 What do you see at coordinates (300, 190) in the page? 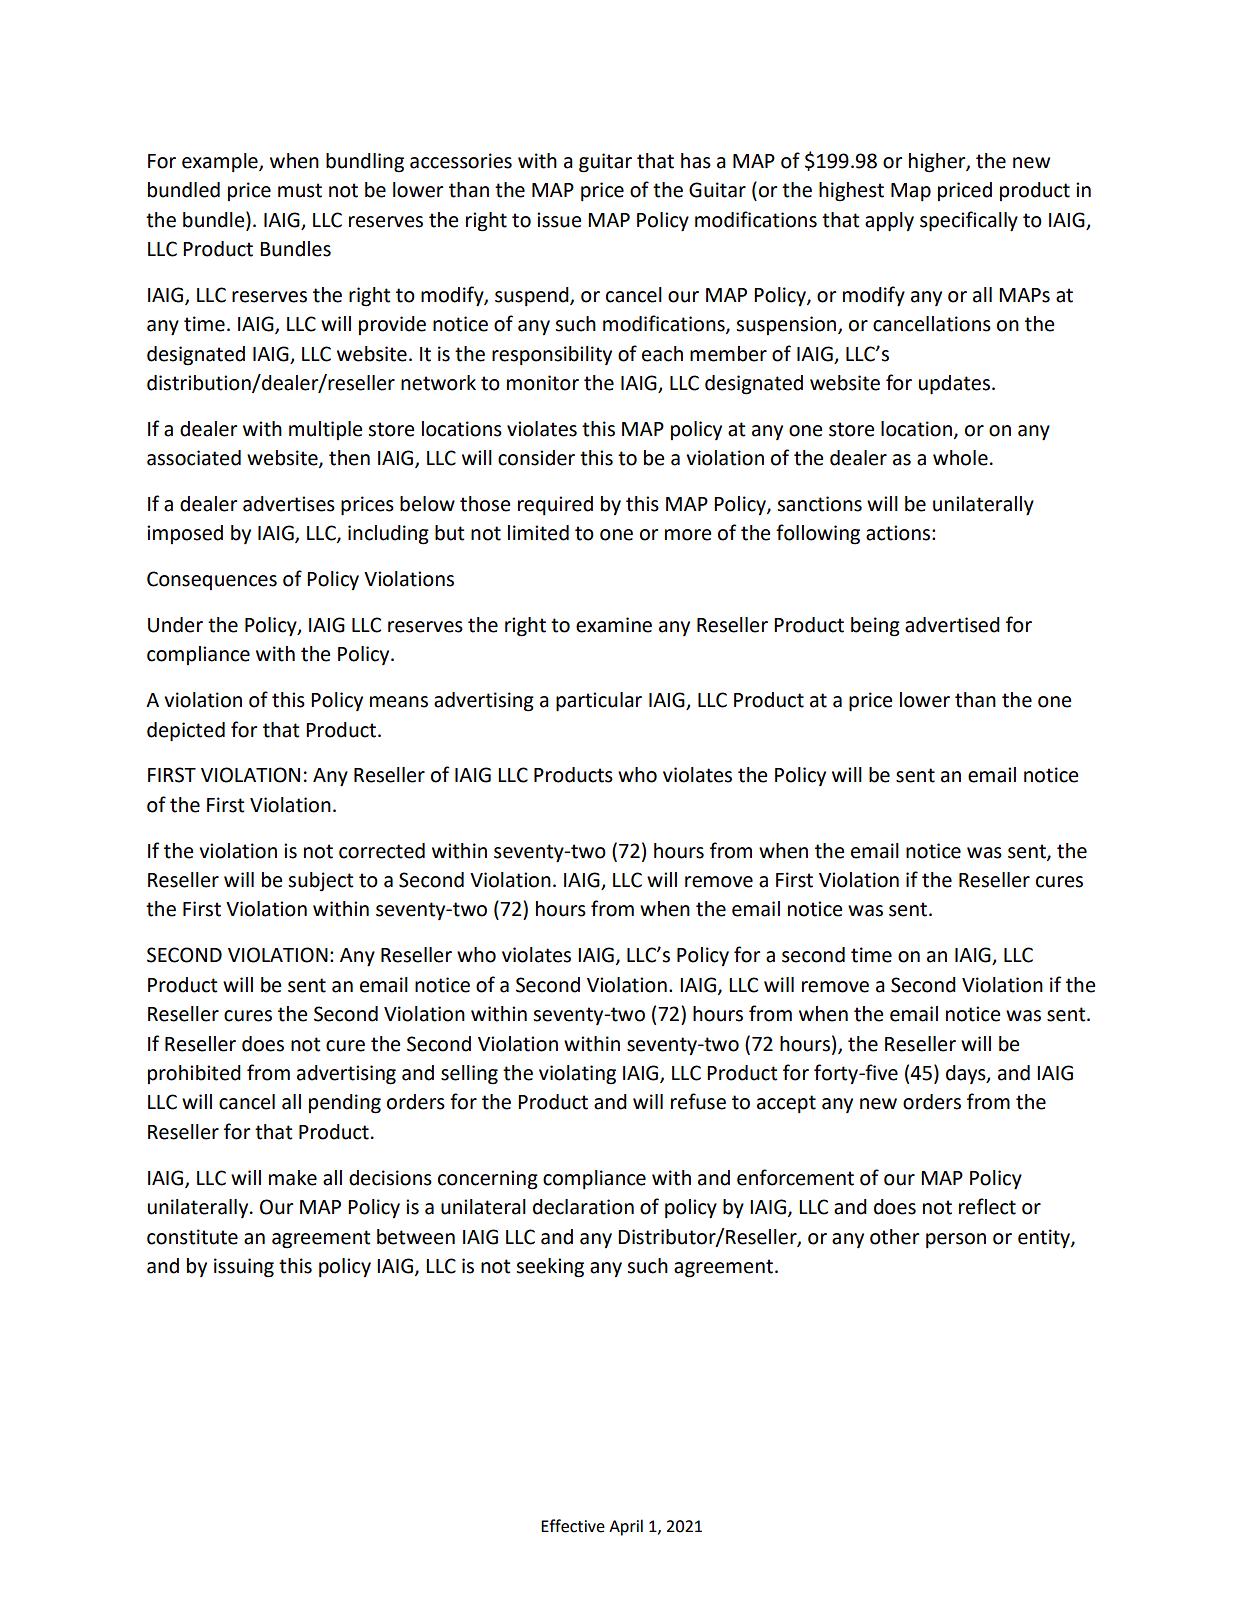
I see `must` at bounding box center [300, 190].
